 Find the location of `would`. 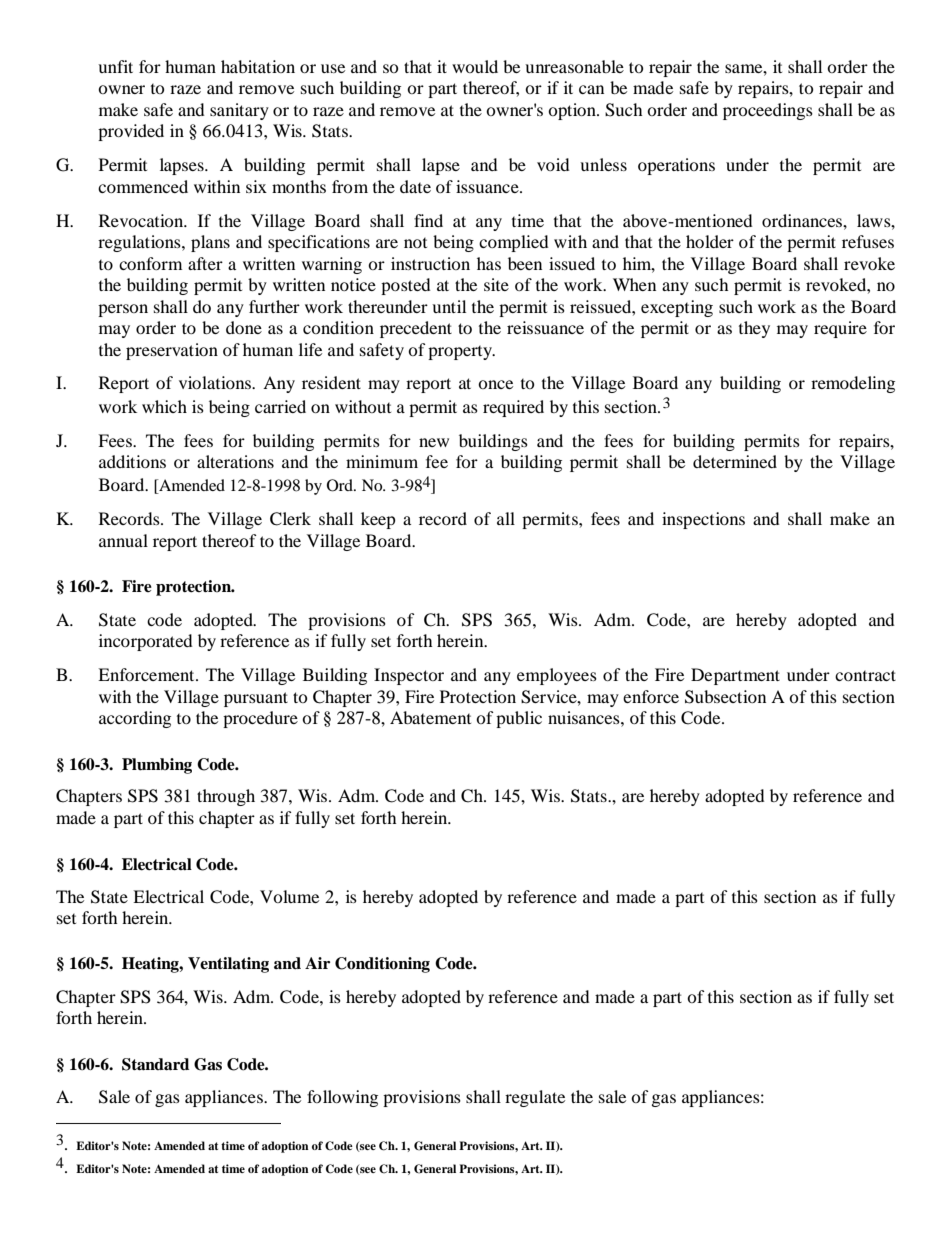

would is located at coordinates (475, 66).
